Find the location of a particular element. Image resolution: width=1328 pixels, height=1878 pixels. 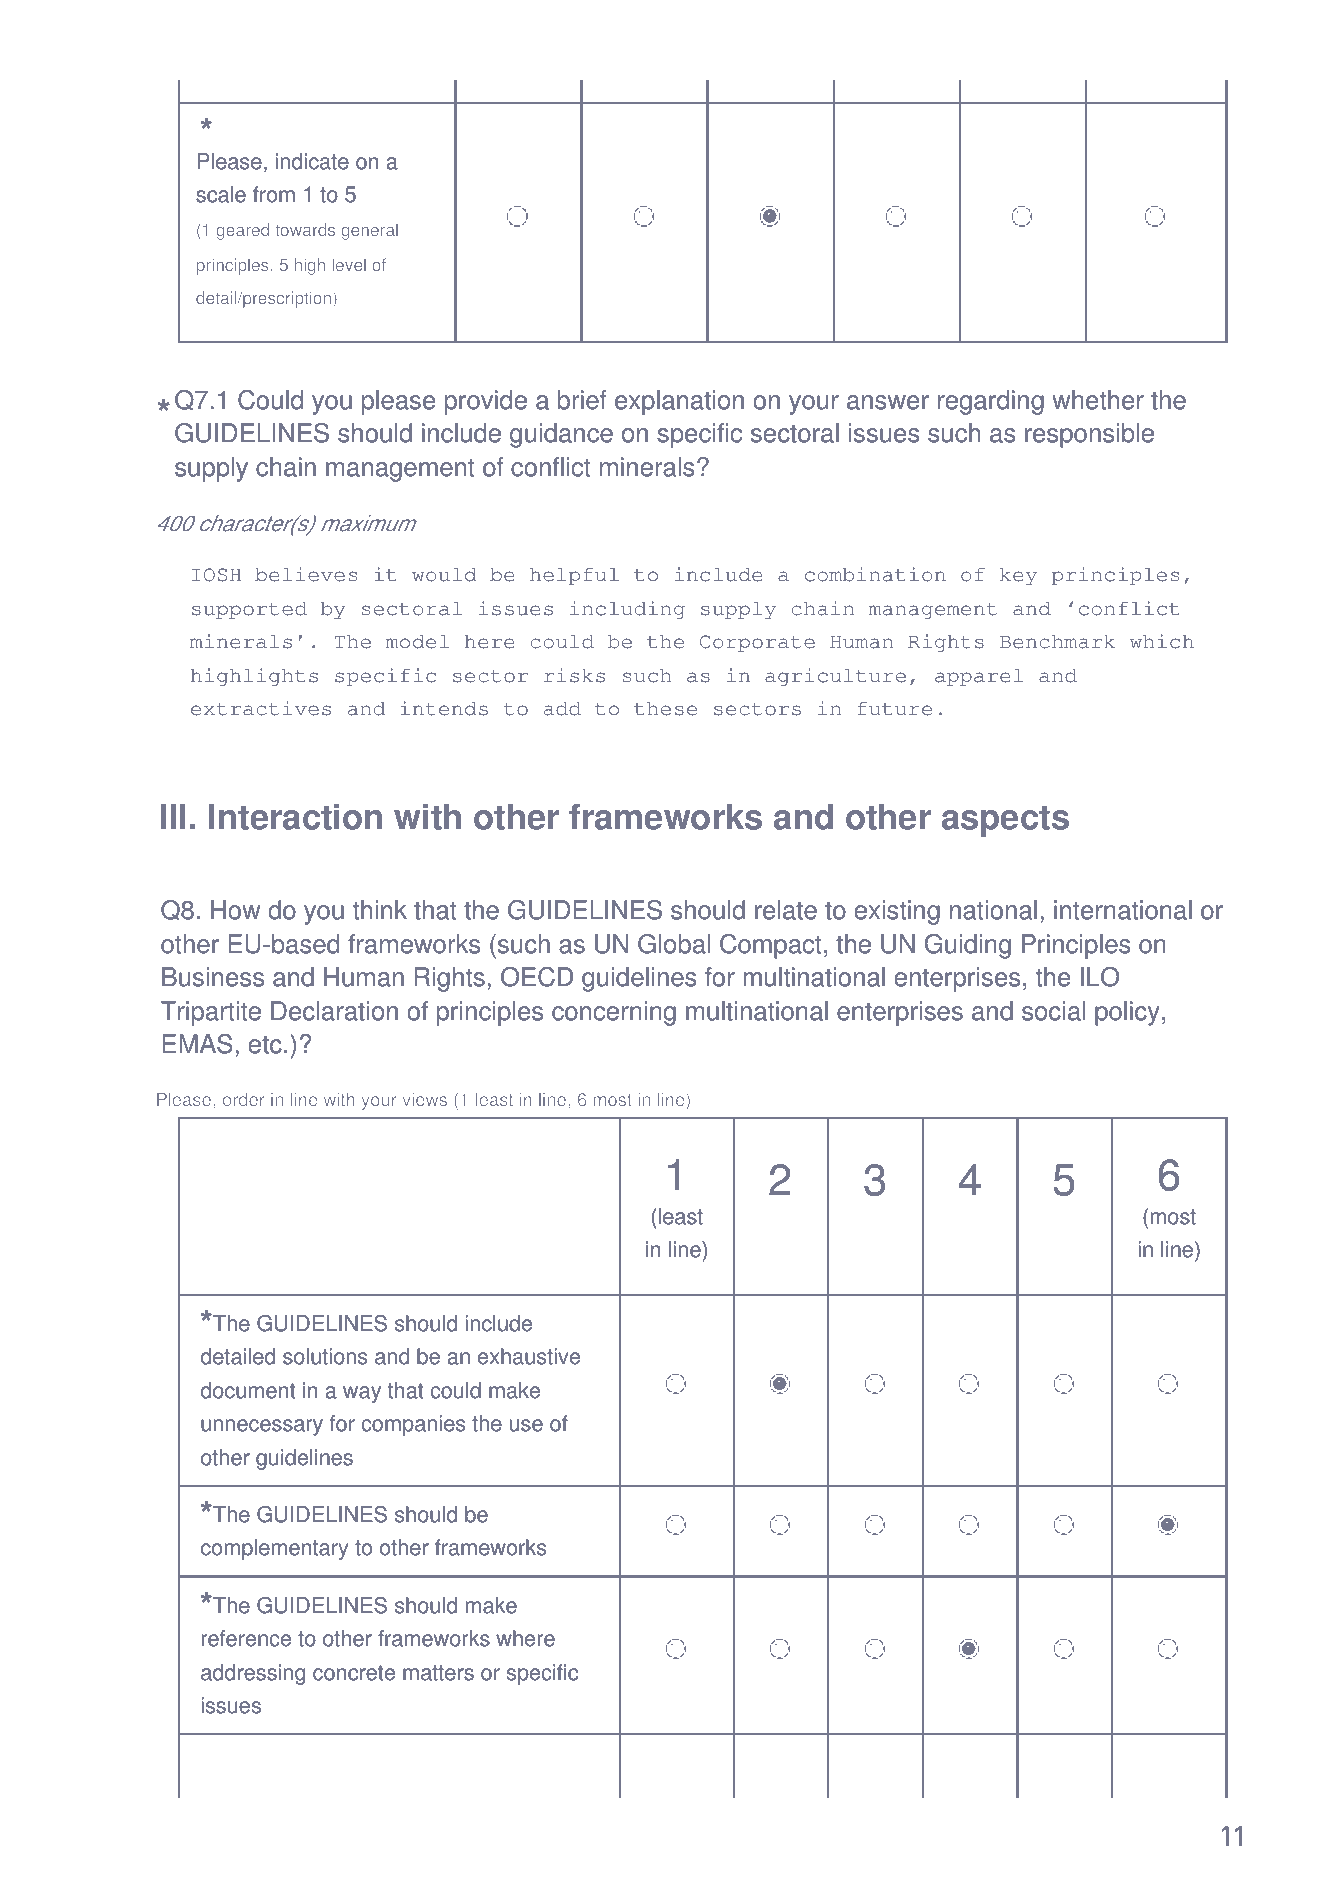

matters is located at coordinates (438, 1673).
